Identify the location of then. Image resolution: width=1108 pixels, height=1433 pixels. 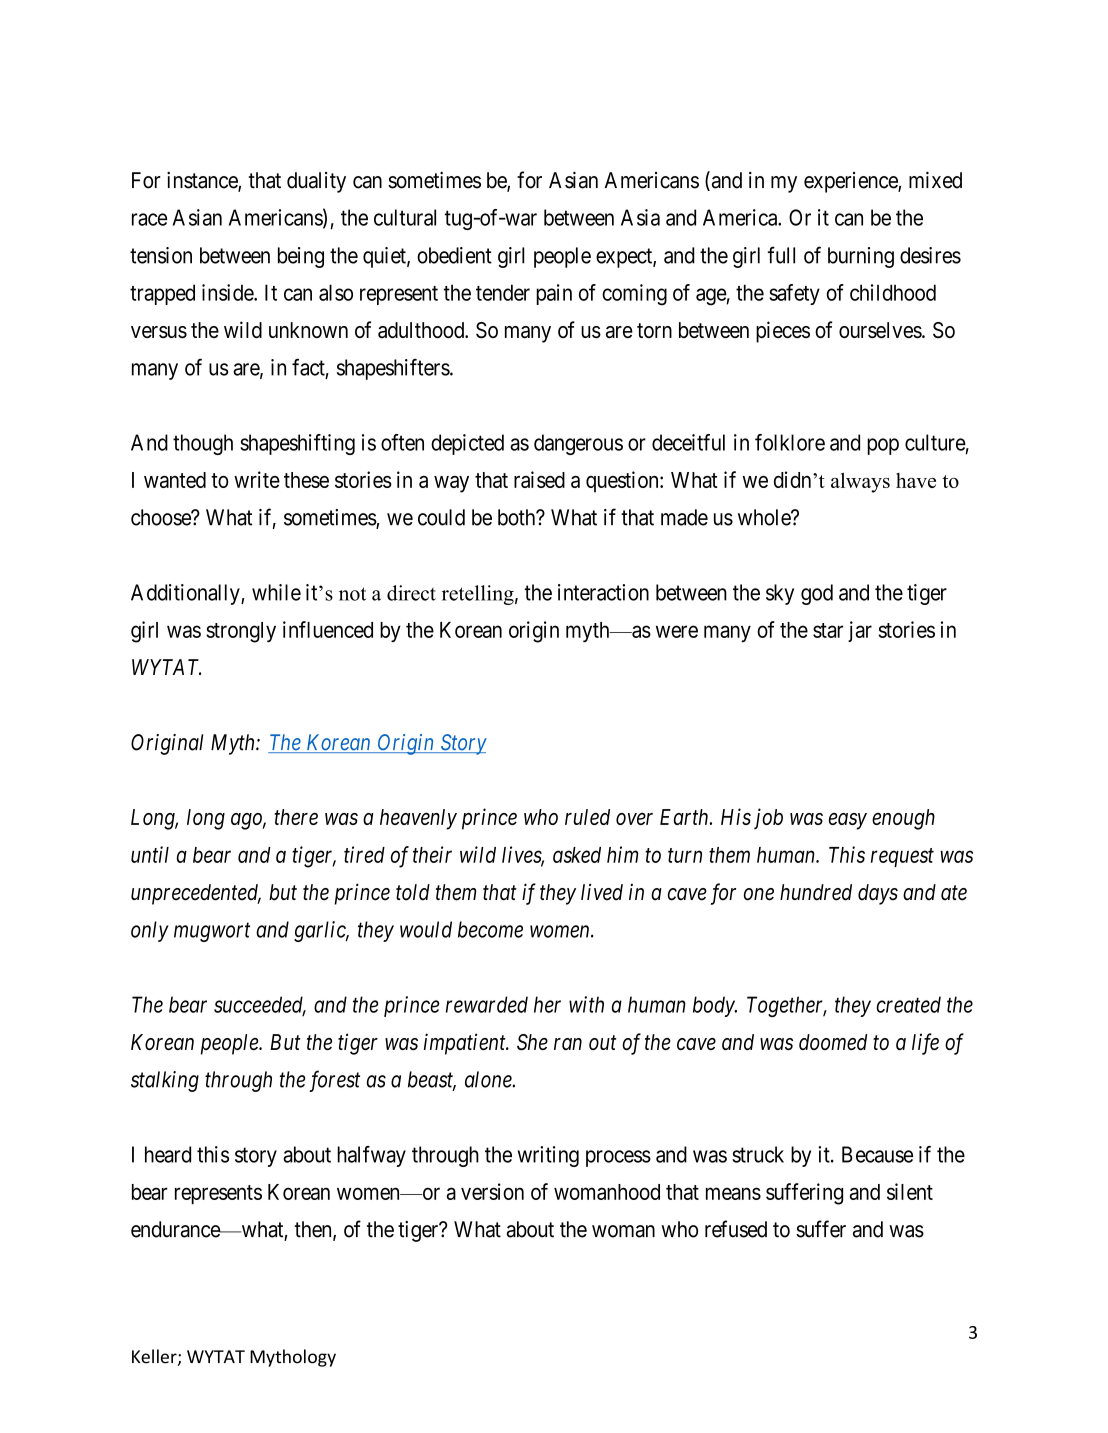
(314, 1230).
